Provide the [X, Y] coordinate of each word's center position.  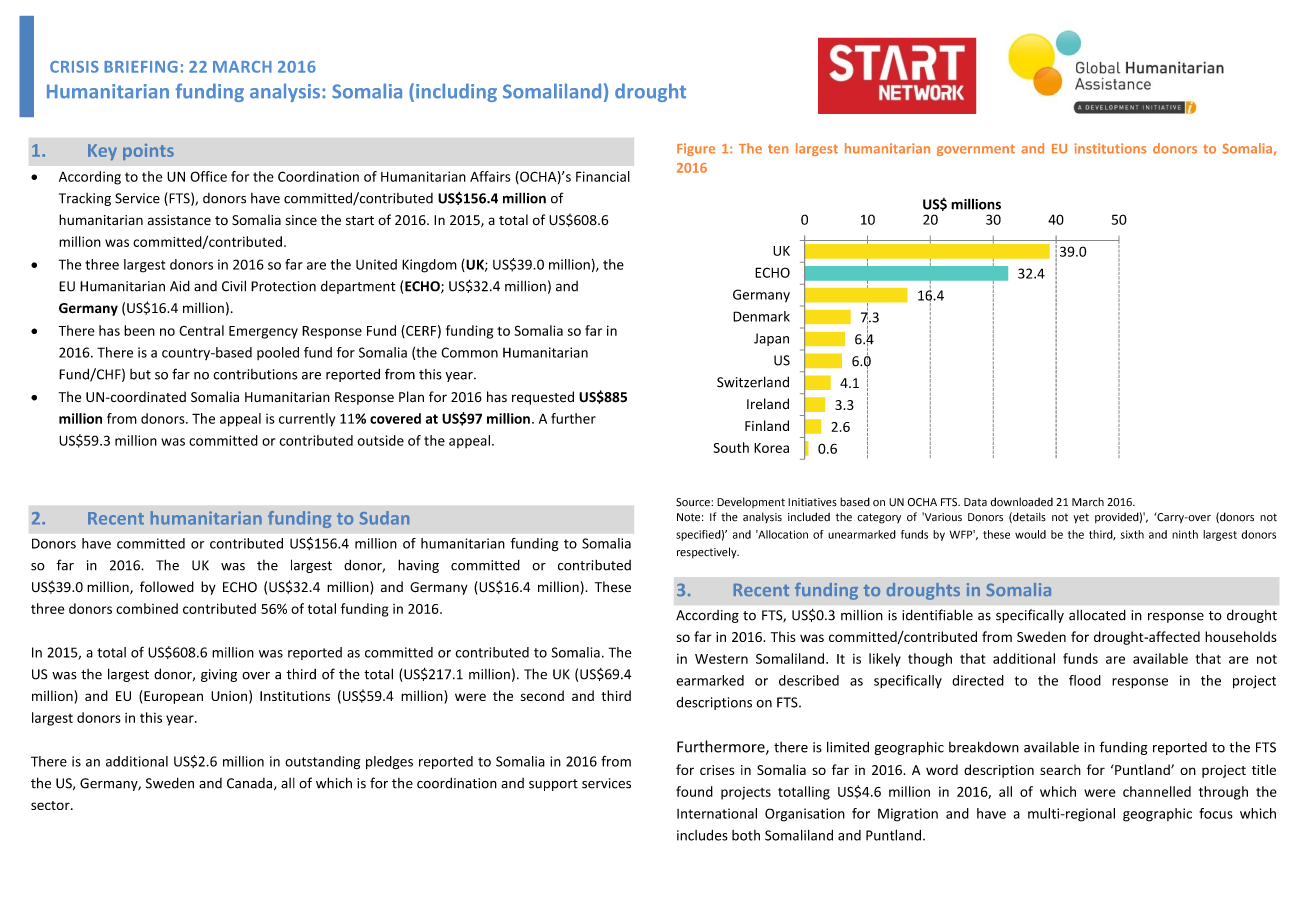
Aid [180, 286]
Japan [771, 339]
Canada [251, 784]
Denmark [761, 316]
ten [778, 149]
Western [721, 659]
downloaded [1021, 502]
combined [147, 608]
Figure [696, 149]
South [731, 447]
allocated [1097, 615]
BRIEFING [141, 67]
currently [307, 420]
